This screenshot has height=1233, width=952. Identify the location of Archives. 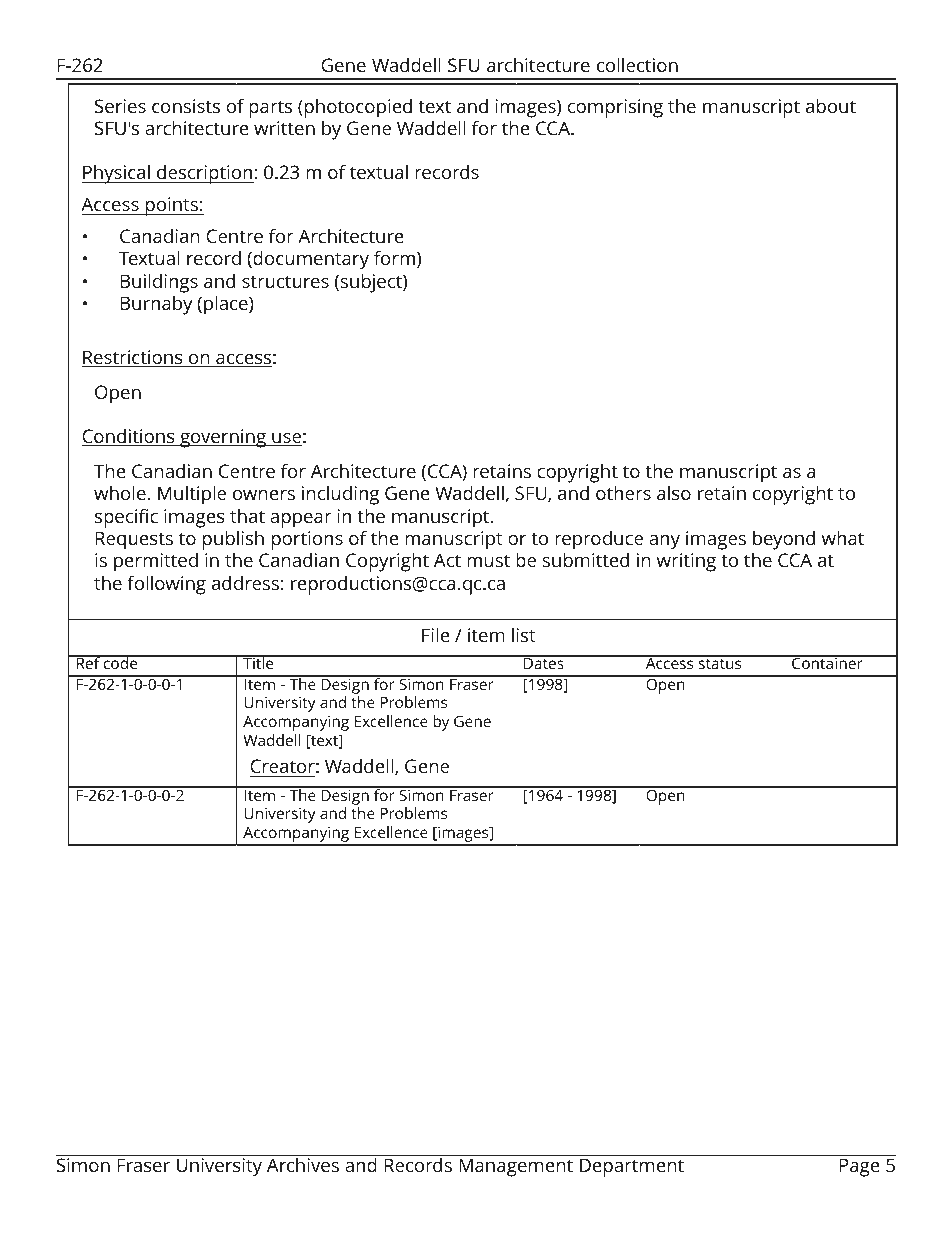
(303, 1163).
